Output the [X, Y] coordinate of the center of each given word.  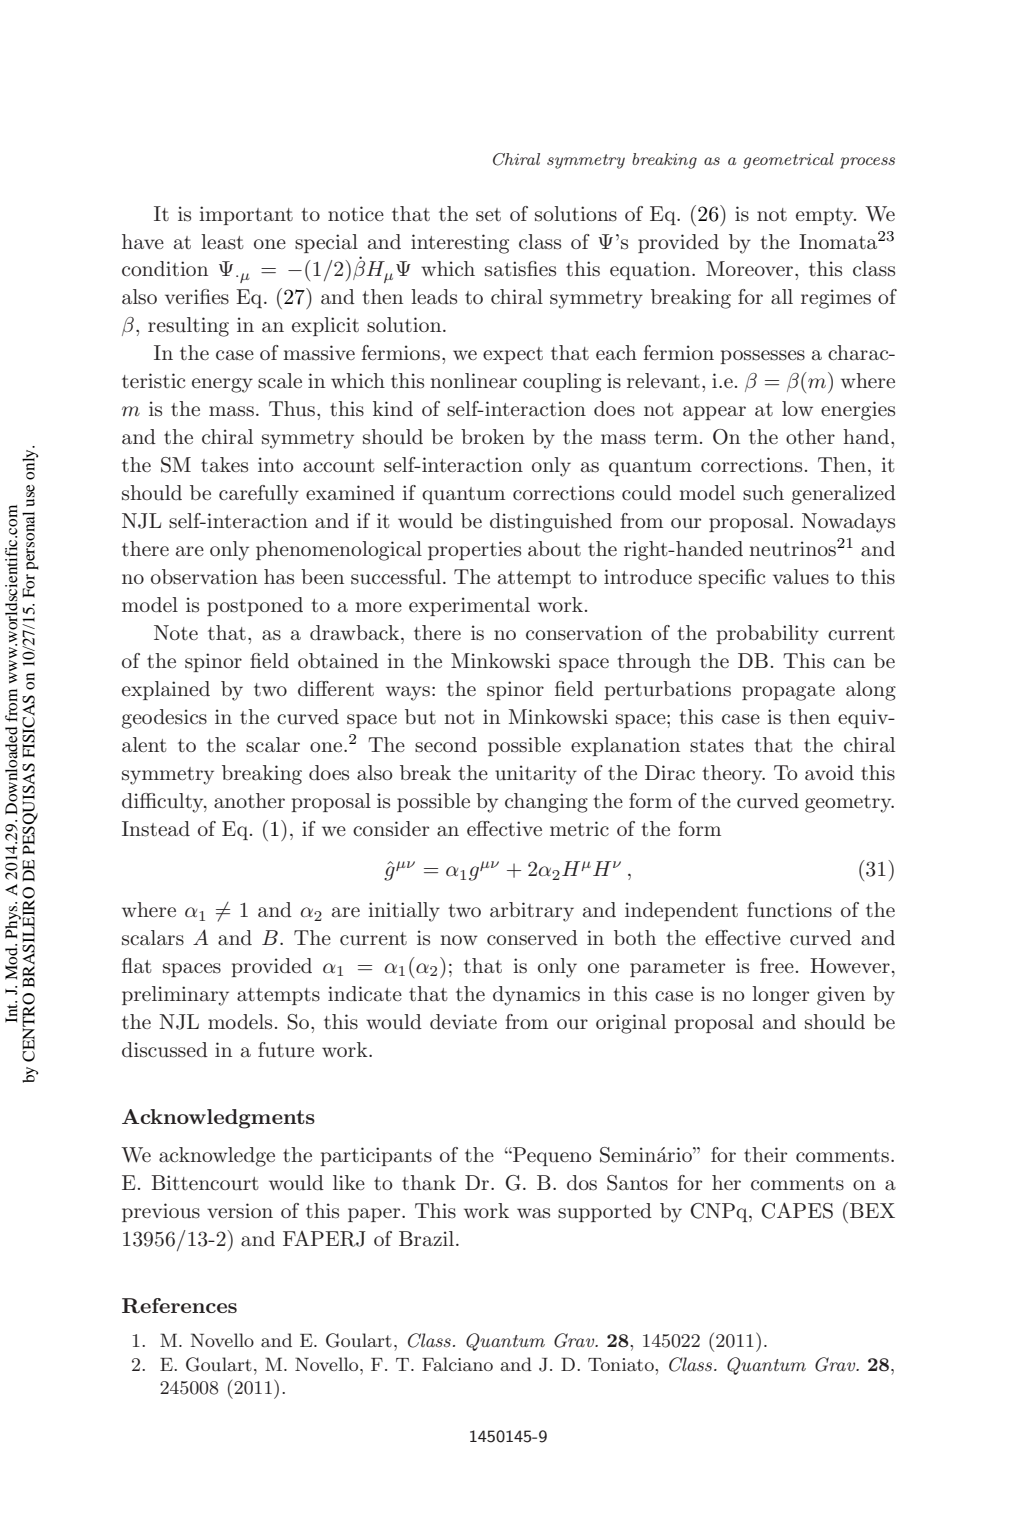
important [246, 215]
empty [826, 217]
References [179, 1306]
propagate [788, 692]
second [446, 745]
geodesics [164, 719]
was [533, 1213]
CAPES [797, 1210]
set [488, 214]
